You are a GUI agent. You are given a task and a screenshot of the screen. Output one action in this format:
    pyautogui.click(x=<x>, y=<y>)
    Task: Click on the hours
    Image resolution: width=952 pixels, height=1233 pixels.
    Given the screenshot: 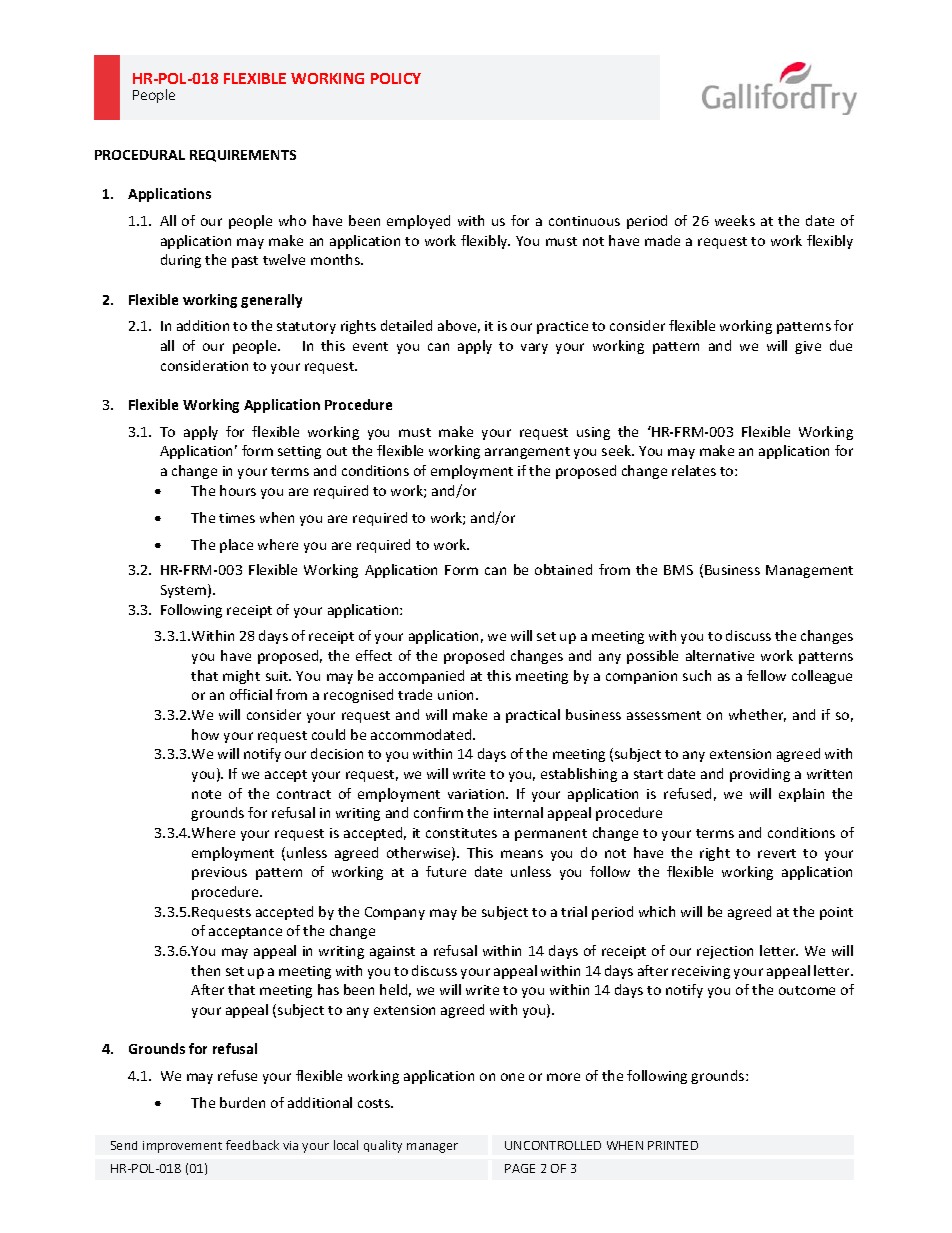 What is the action you would take?
    pyautogui.click(x=238, y=490)
